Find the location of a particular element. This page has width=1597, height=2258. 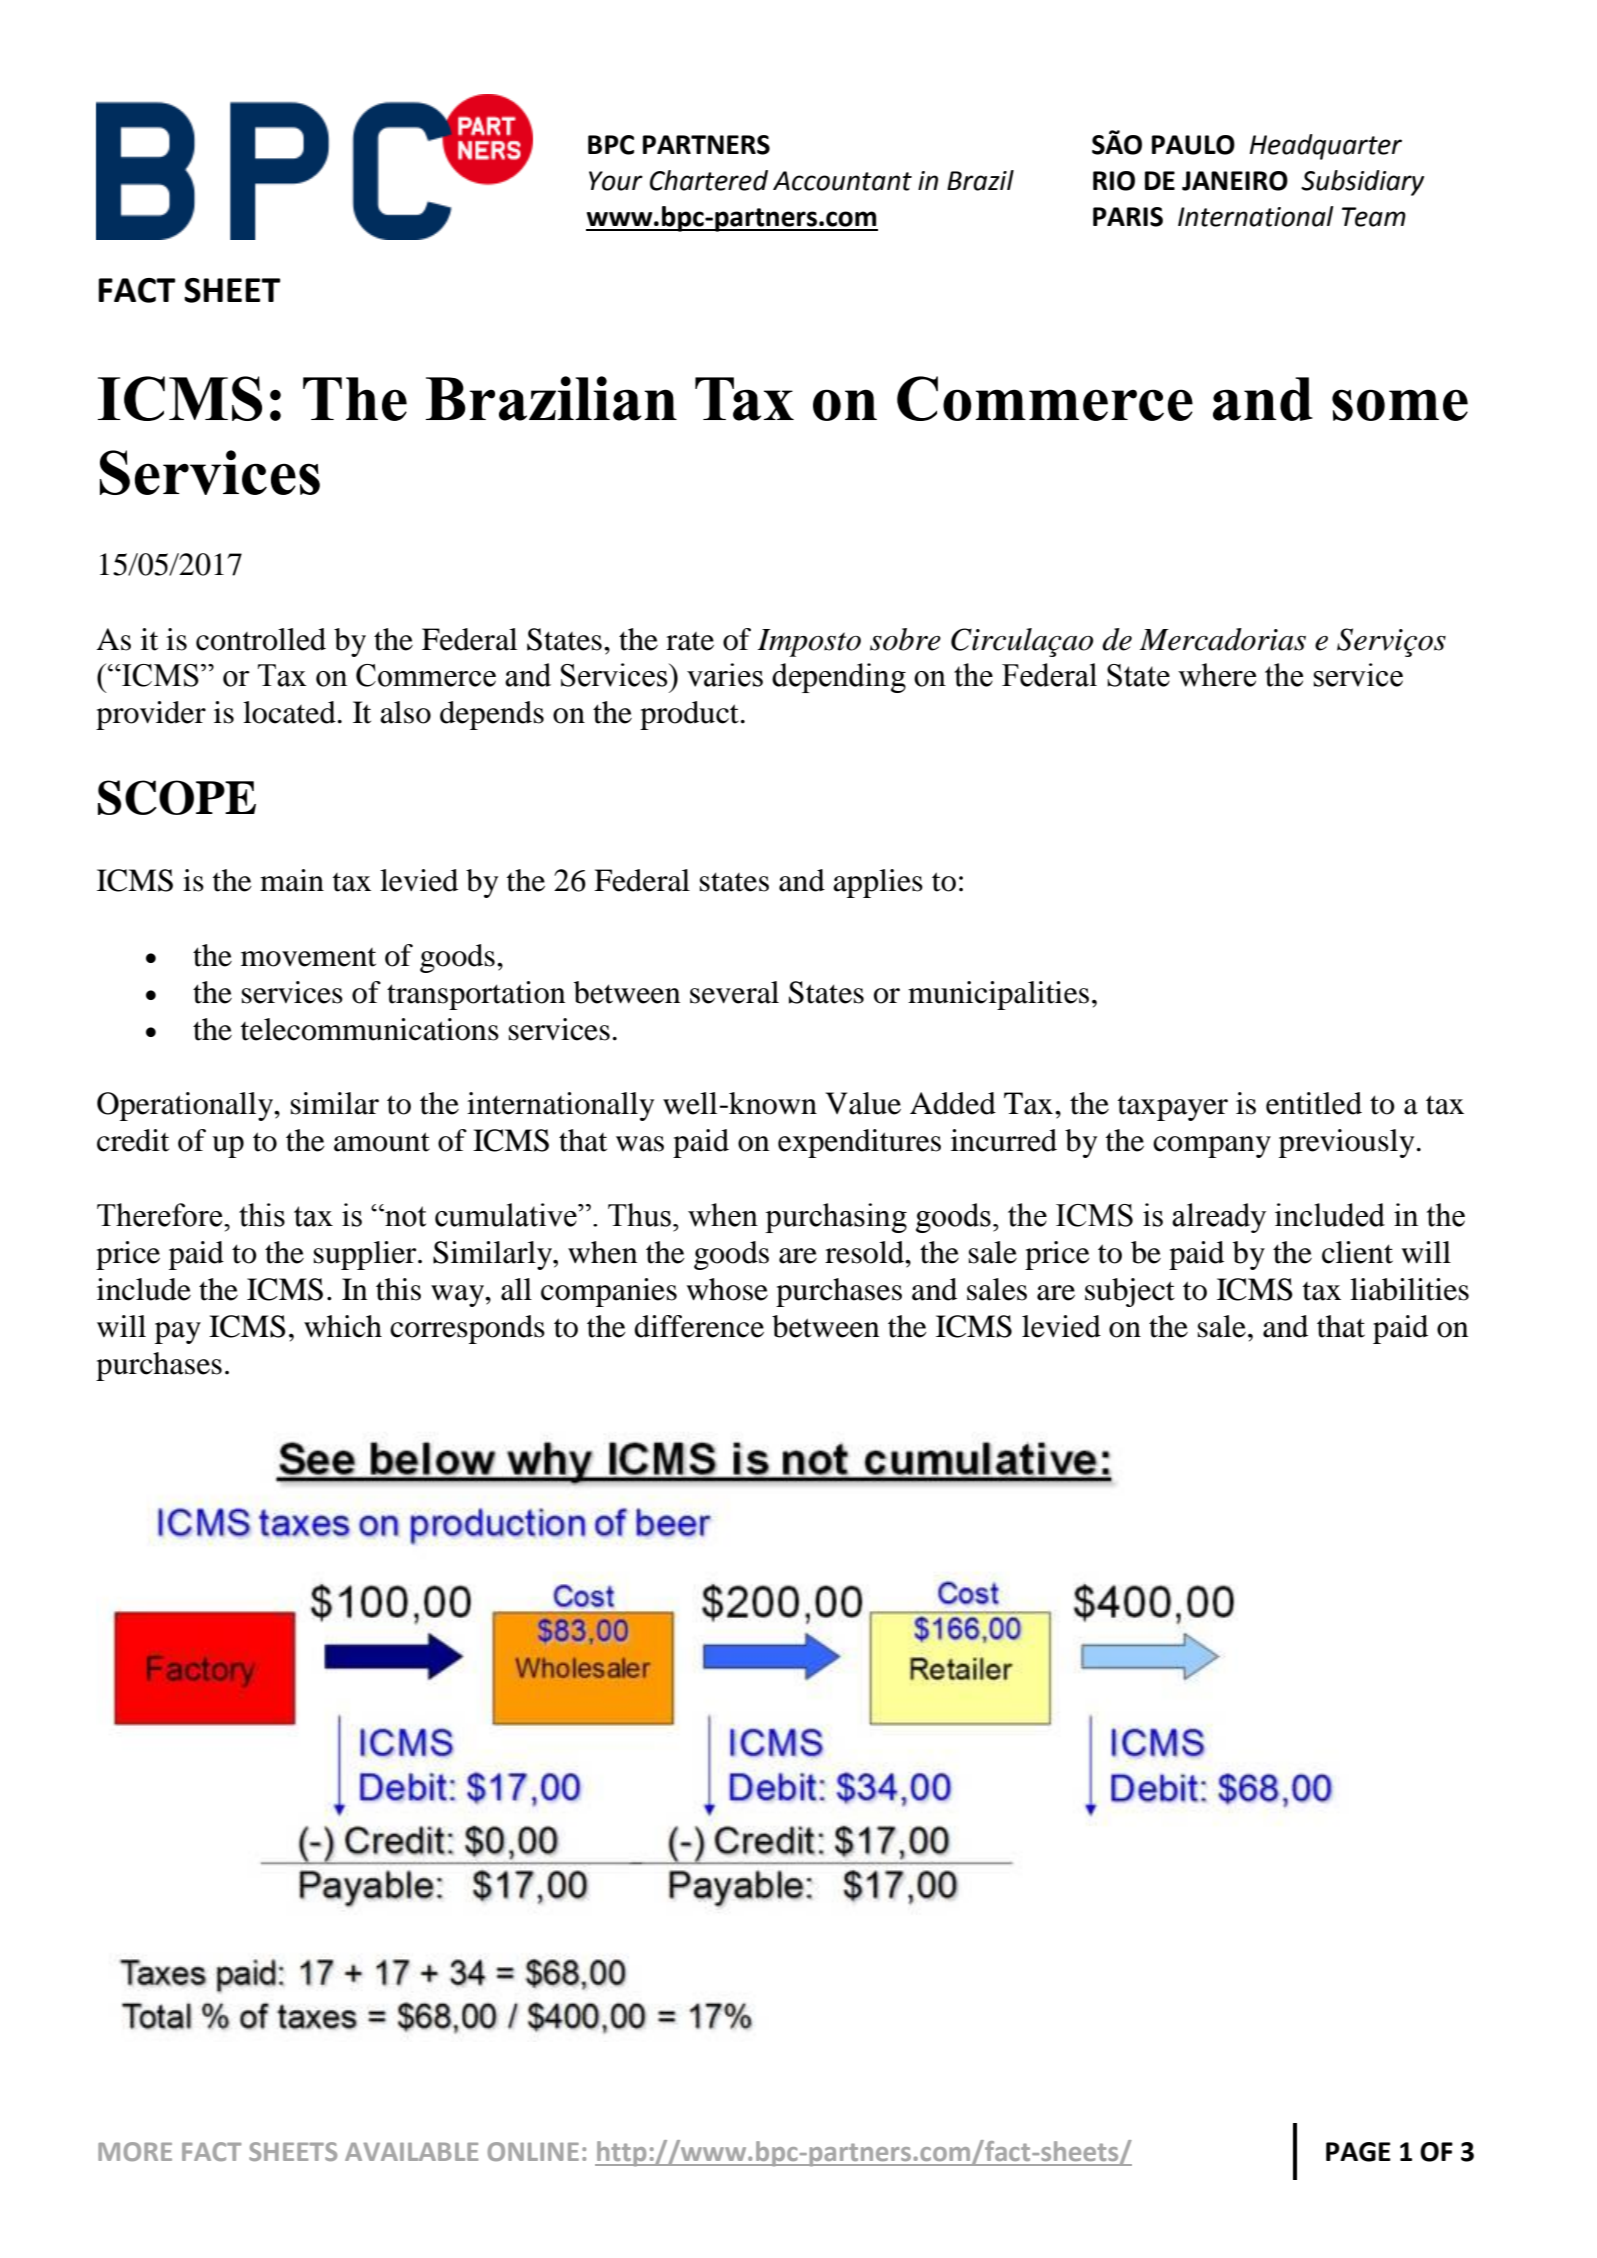

company is located at coordinates (1212, 1147).
